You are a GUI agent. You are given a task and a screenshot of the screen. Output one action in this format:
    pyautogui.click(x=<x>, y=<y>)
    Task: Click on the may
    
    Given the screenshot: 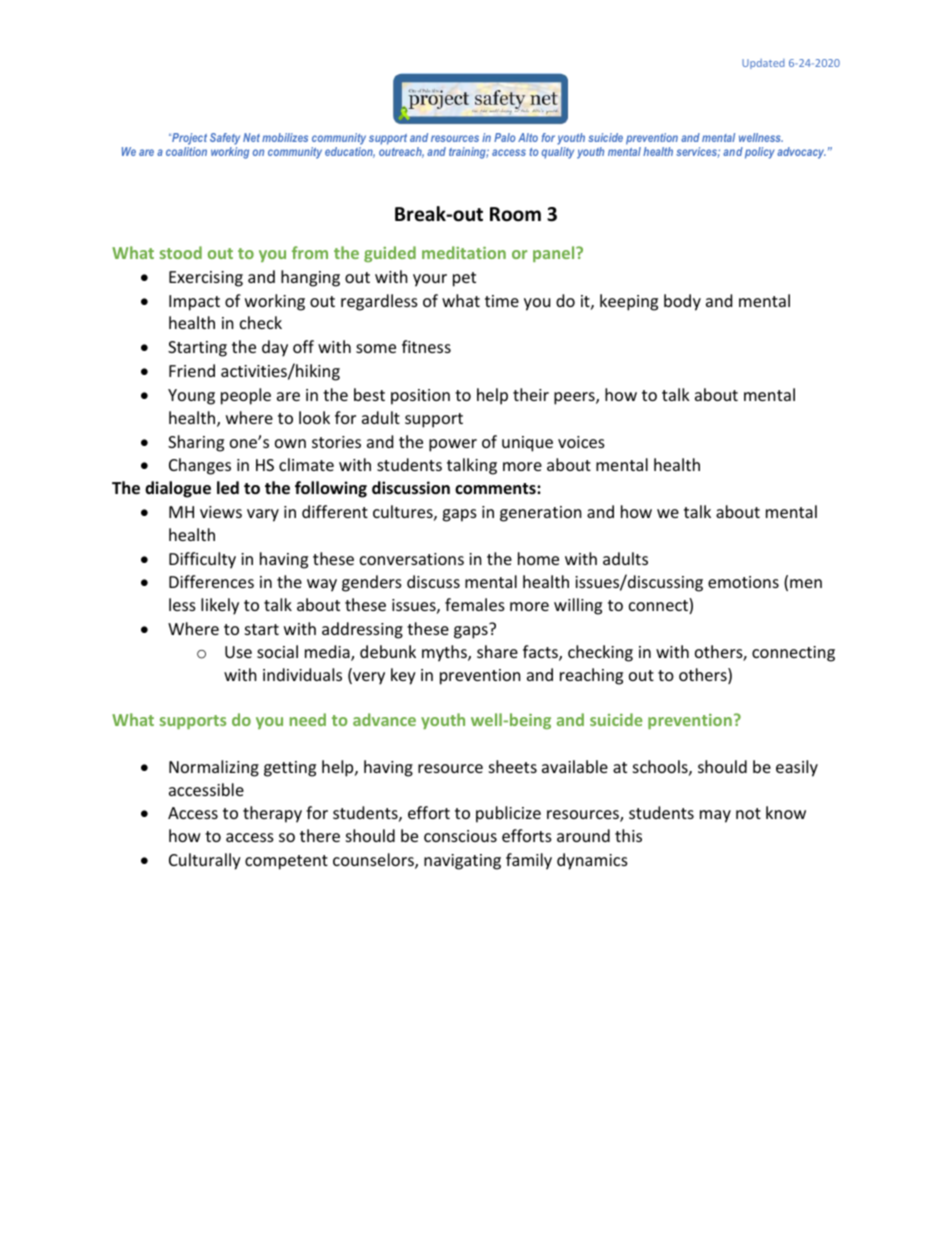 What is the action you would take?
    pyautogui.click(x=715, y=816)
